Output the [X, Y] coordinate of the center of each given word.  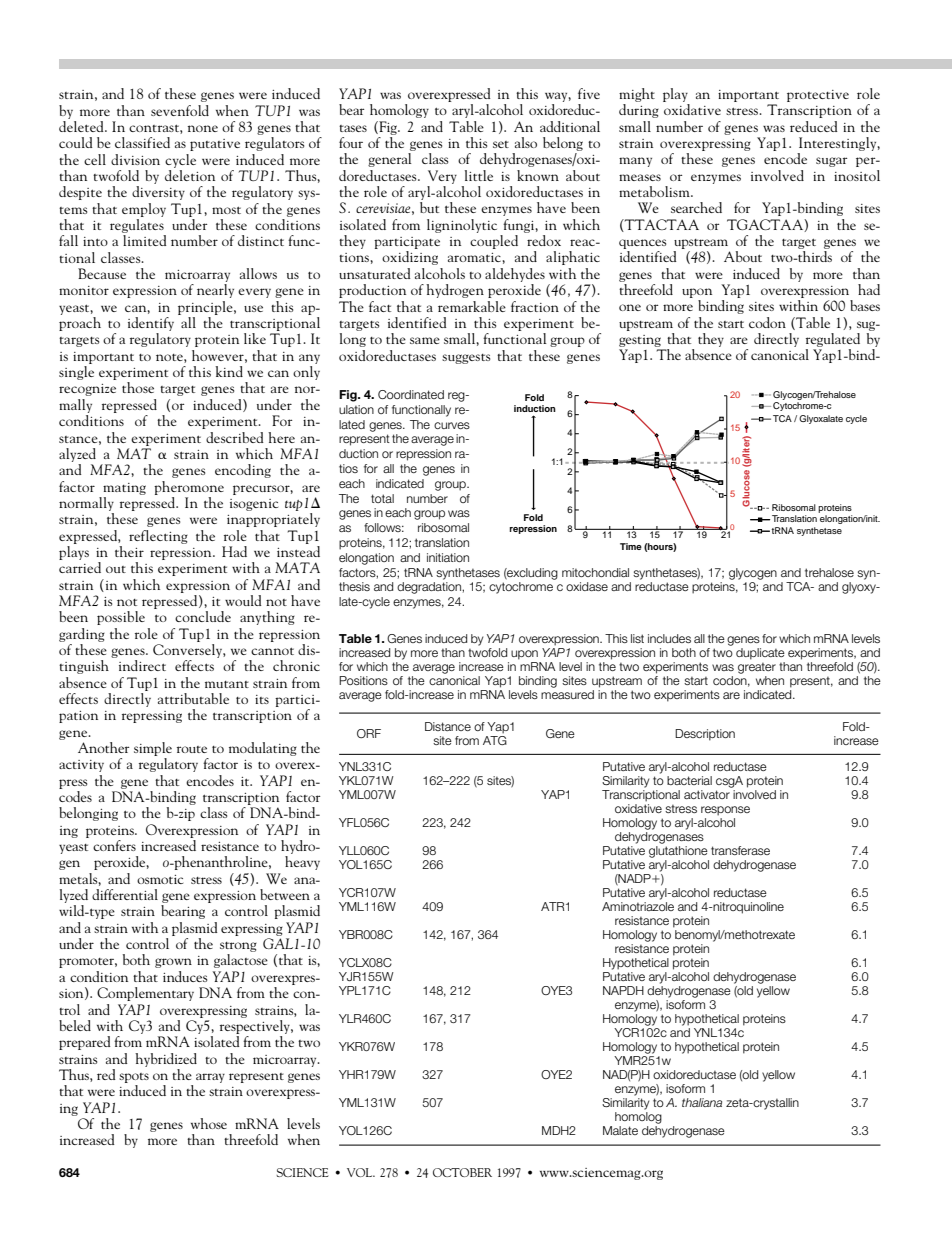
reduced [814, 126]
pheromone [189, 488]
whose [209, 1123]
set [501, 144]
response [725, 811]
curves [452, 425]
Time [631, 546]
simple [153, 750]
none [203, 128]
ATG [495, 739]
